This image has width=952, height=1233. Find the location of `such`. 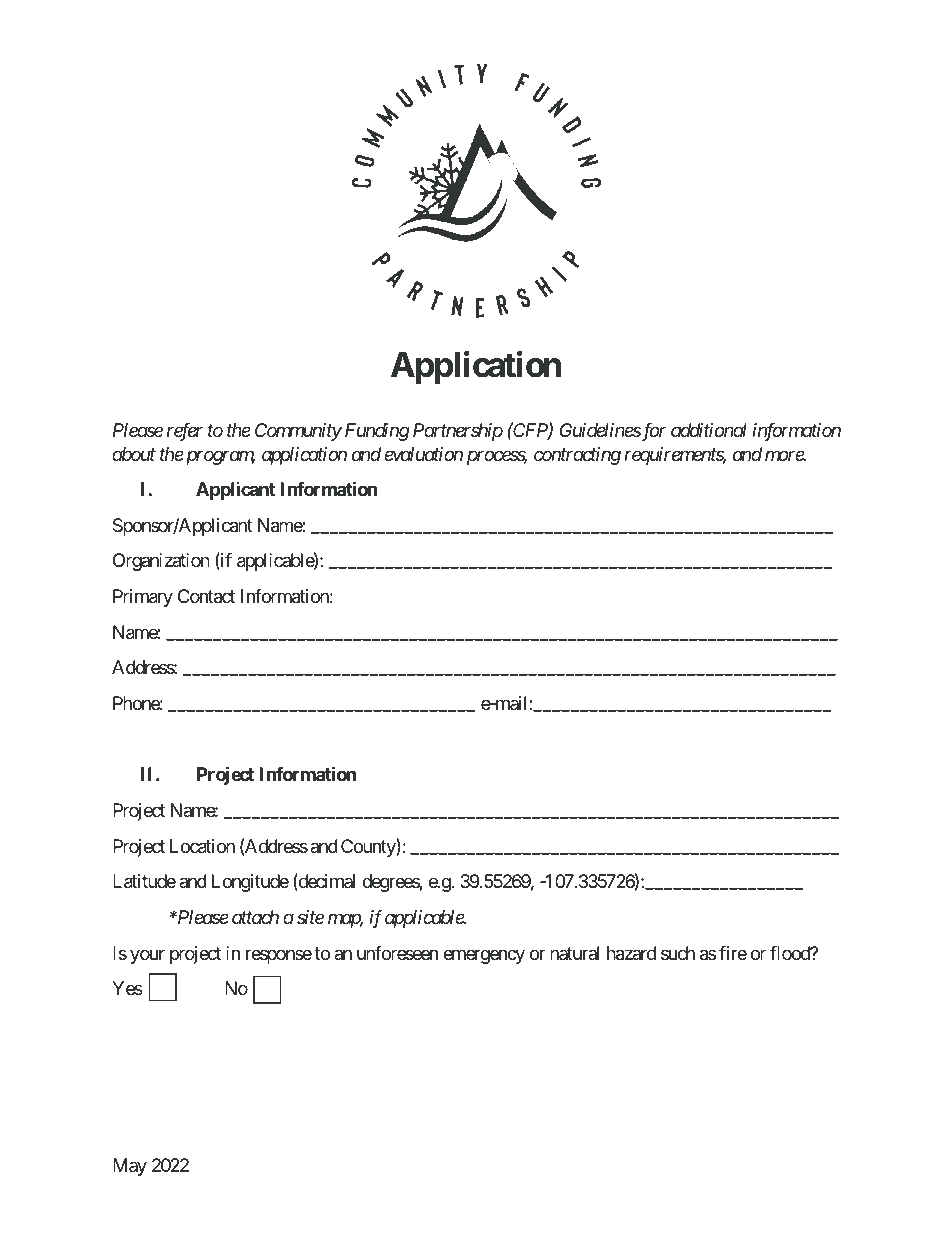

such is located at coordinates (678, 953).
